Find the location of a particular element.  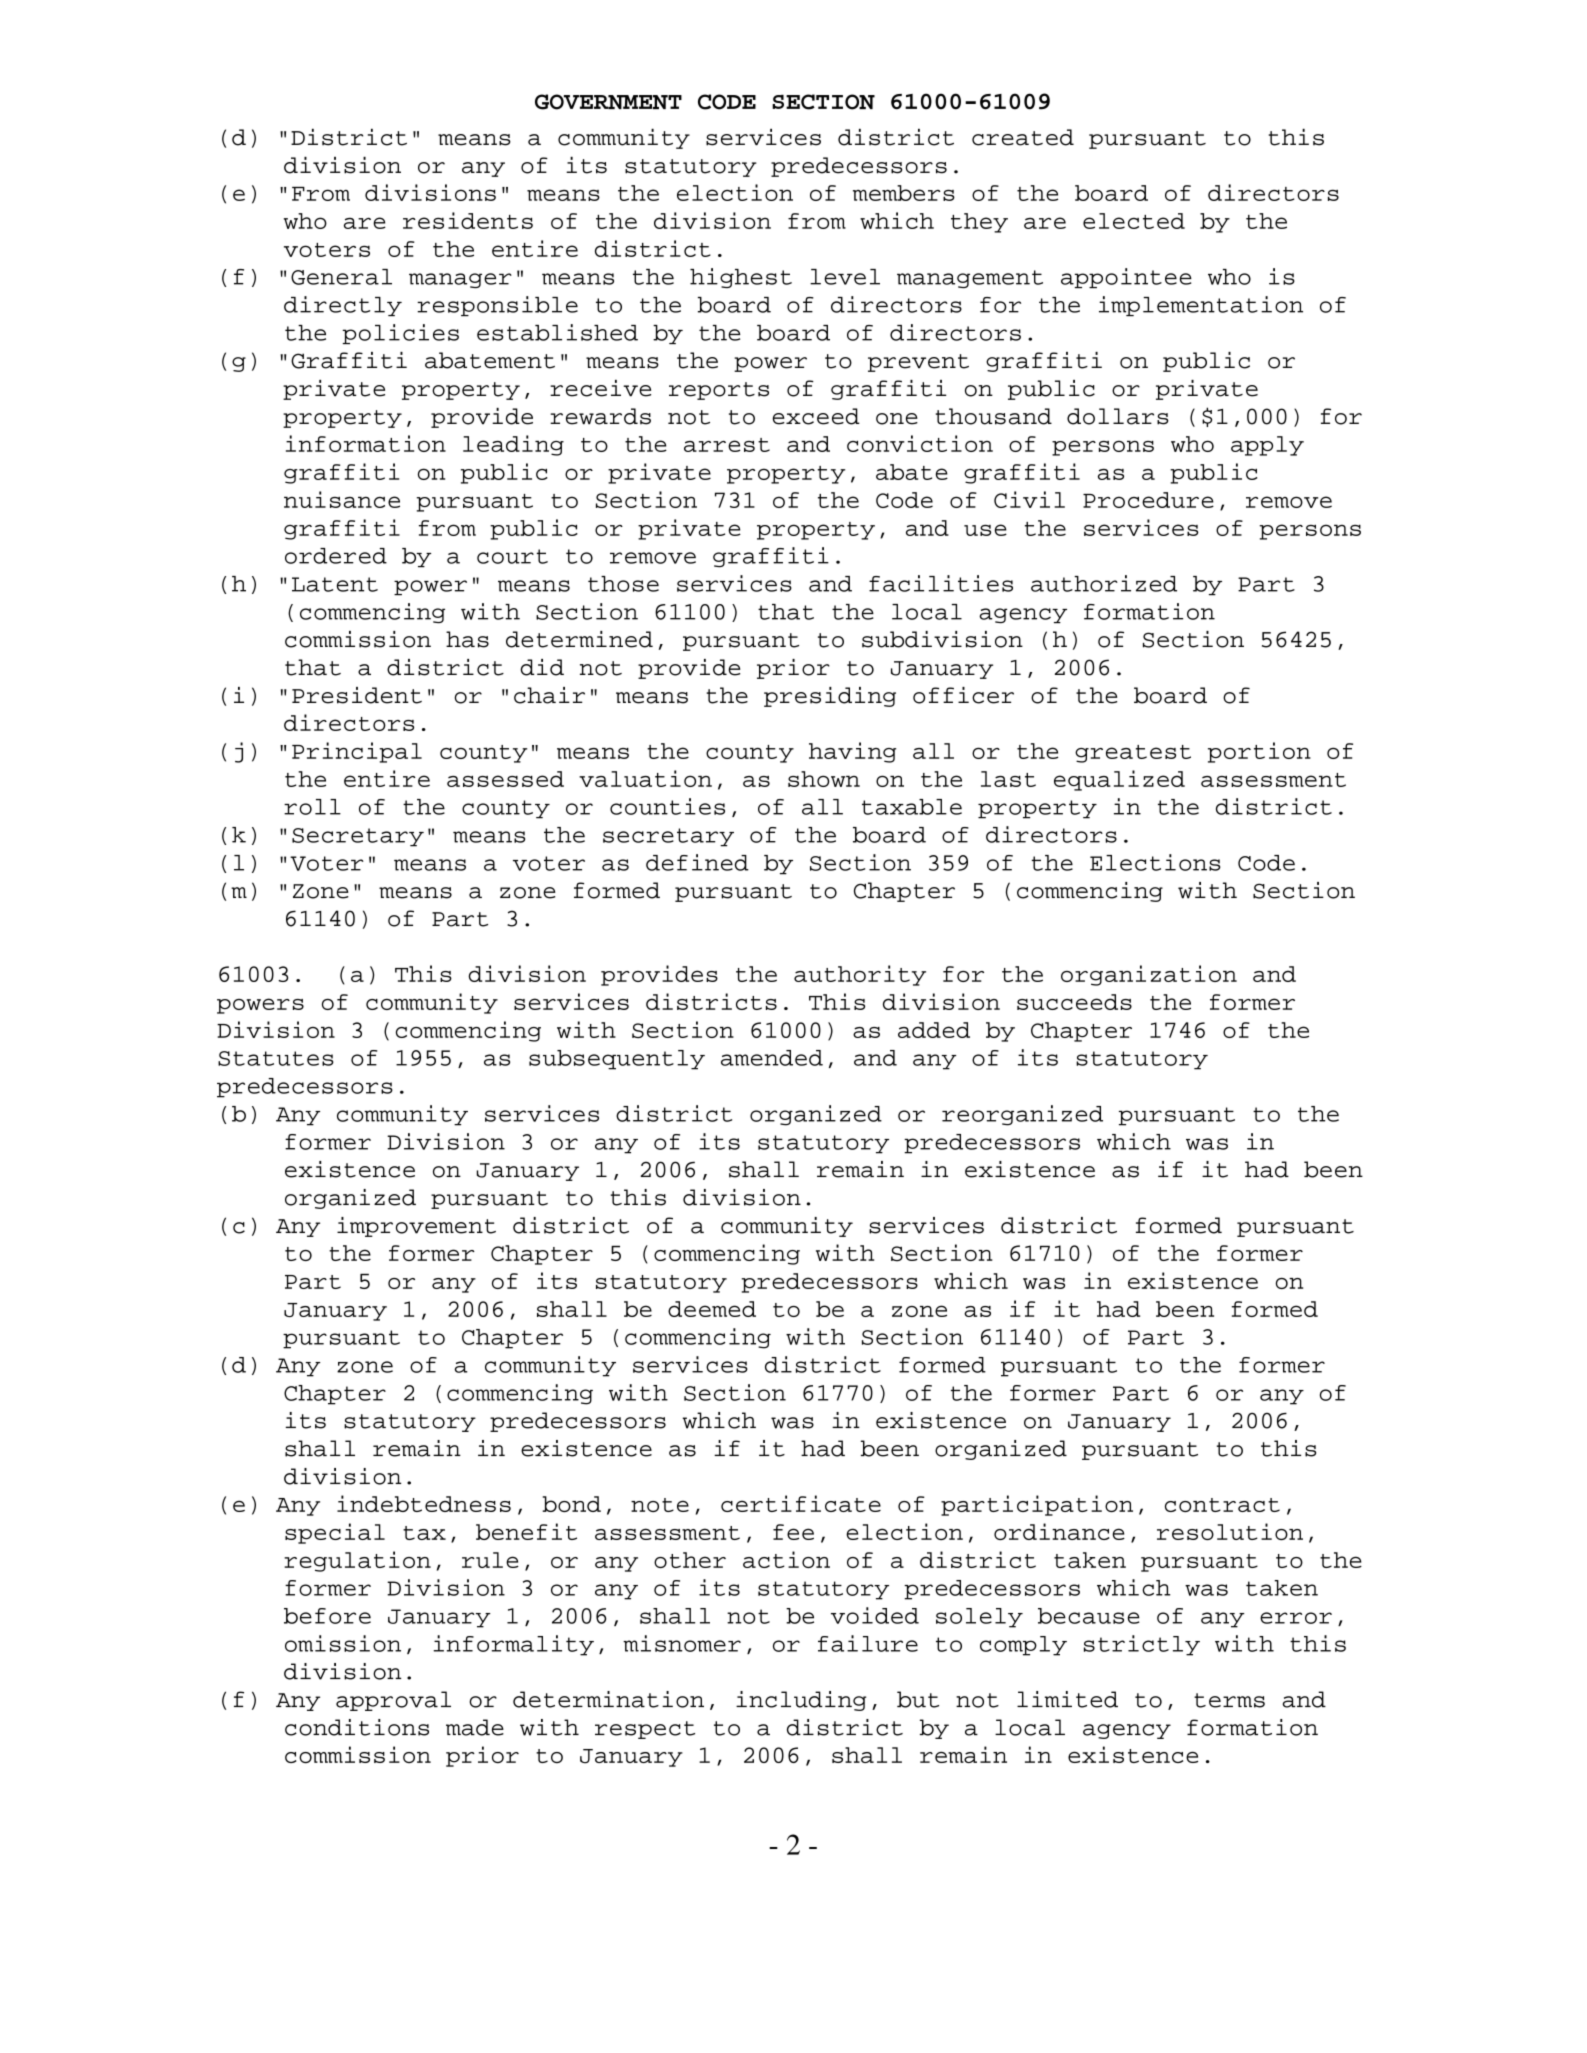

authority is located at coordinates (860, 975).
